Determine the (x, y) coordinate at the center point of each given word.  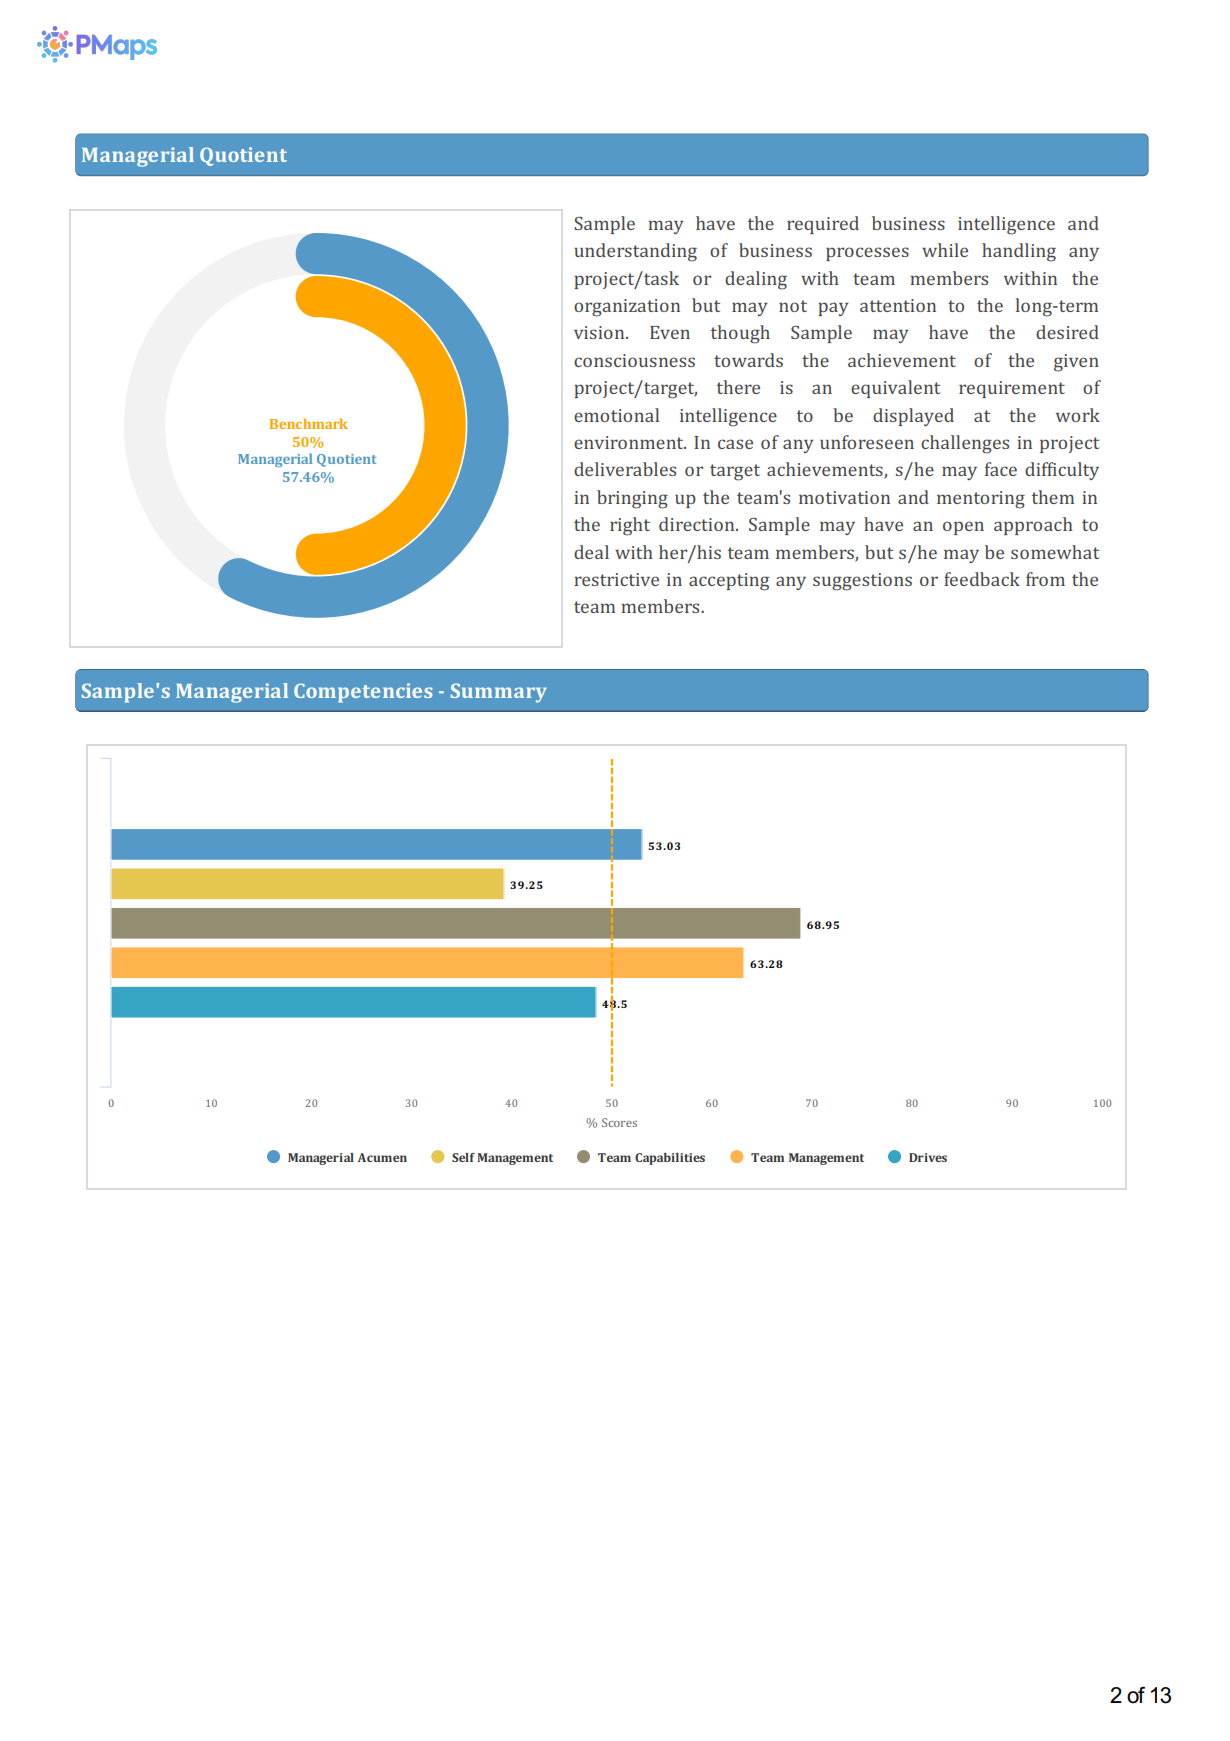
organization (627, 308)
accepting (729, 582)
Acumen (382, 1157)
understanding (635, 252)
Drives (928, 1157)
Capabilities (670, 1159)
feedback (982, 579)
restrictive (616, 579)
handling (1019, 252)
